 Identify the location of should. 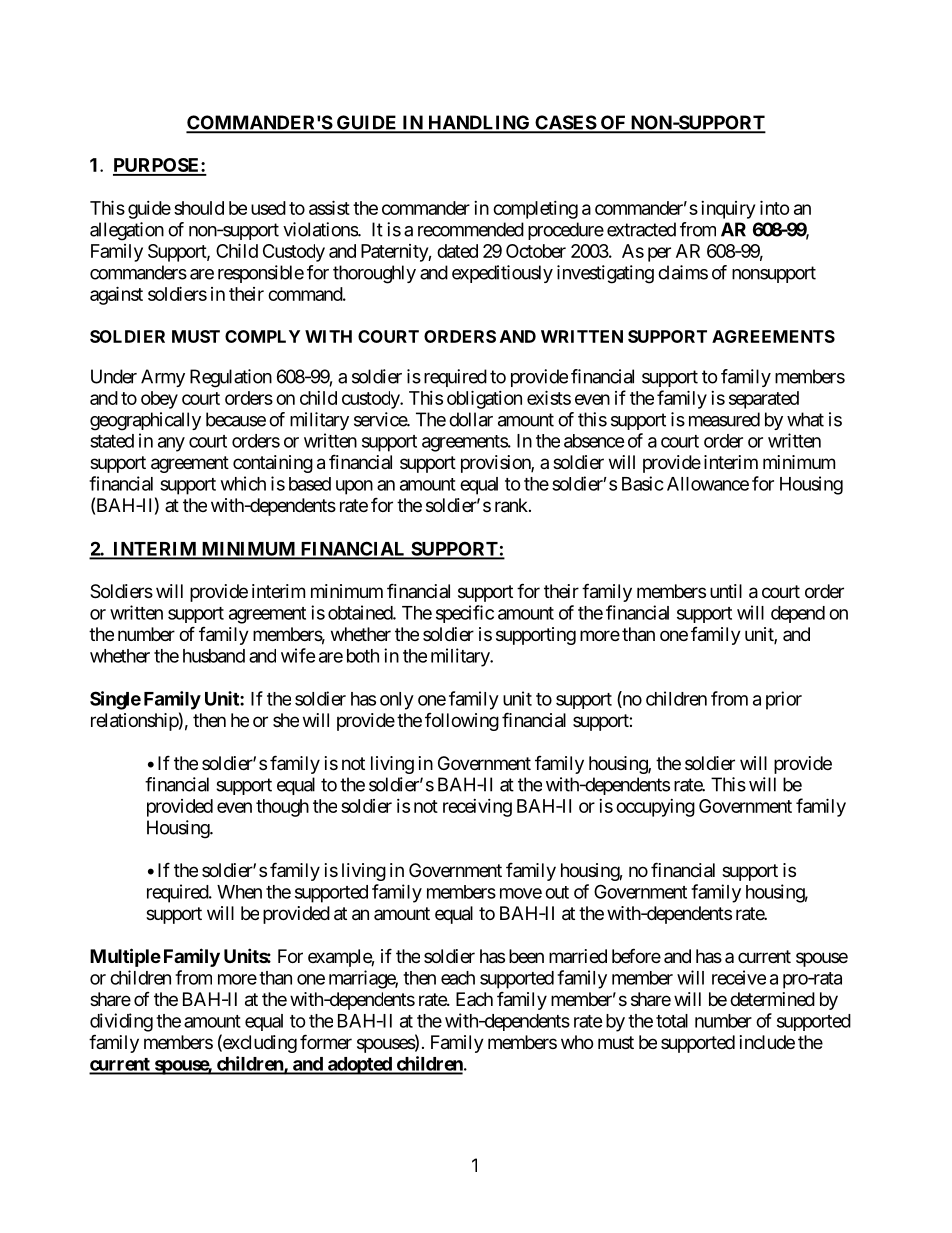
(199, 208).
